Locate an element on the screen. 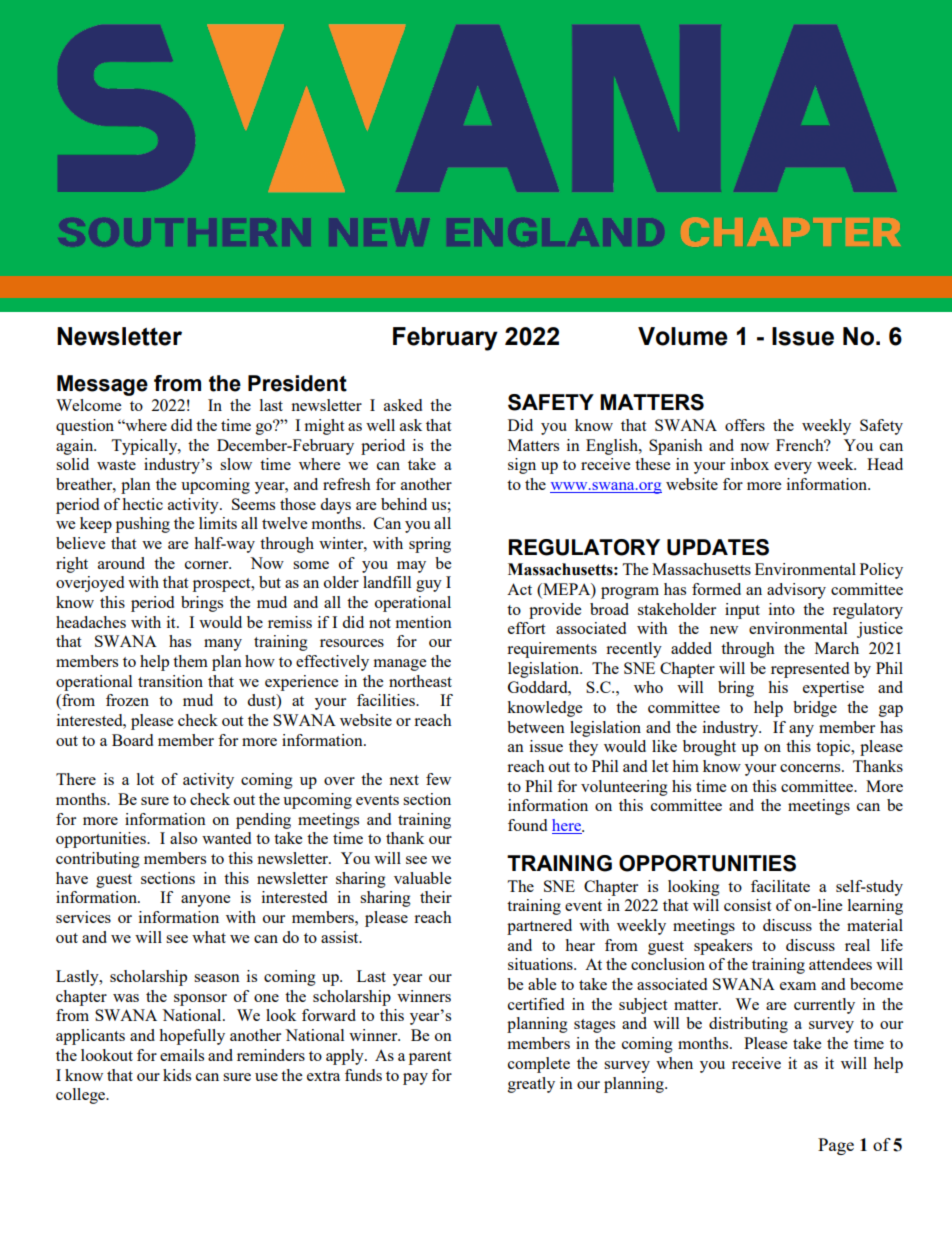 This screenshot has width=952, height=1233. their is located at coordinates (436, 897).
